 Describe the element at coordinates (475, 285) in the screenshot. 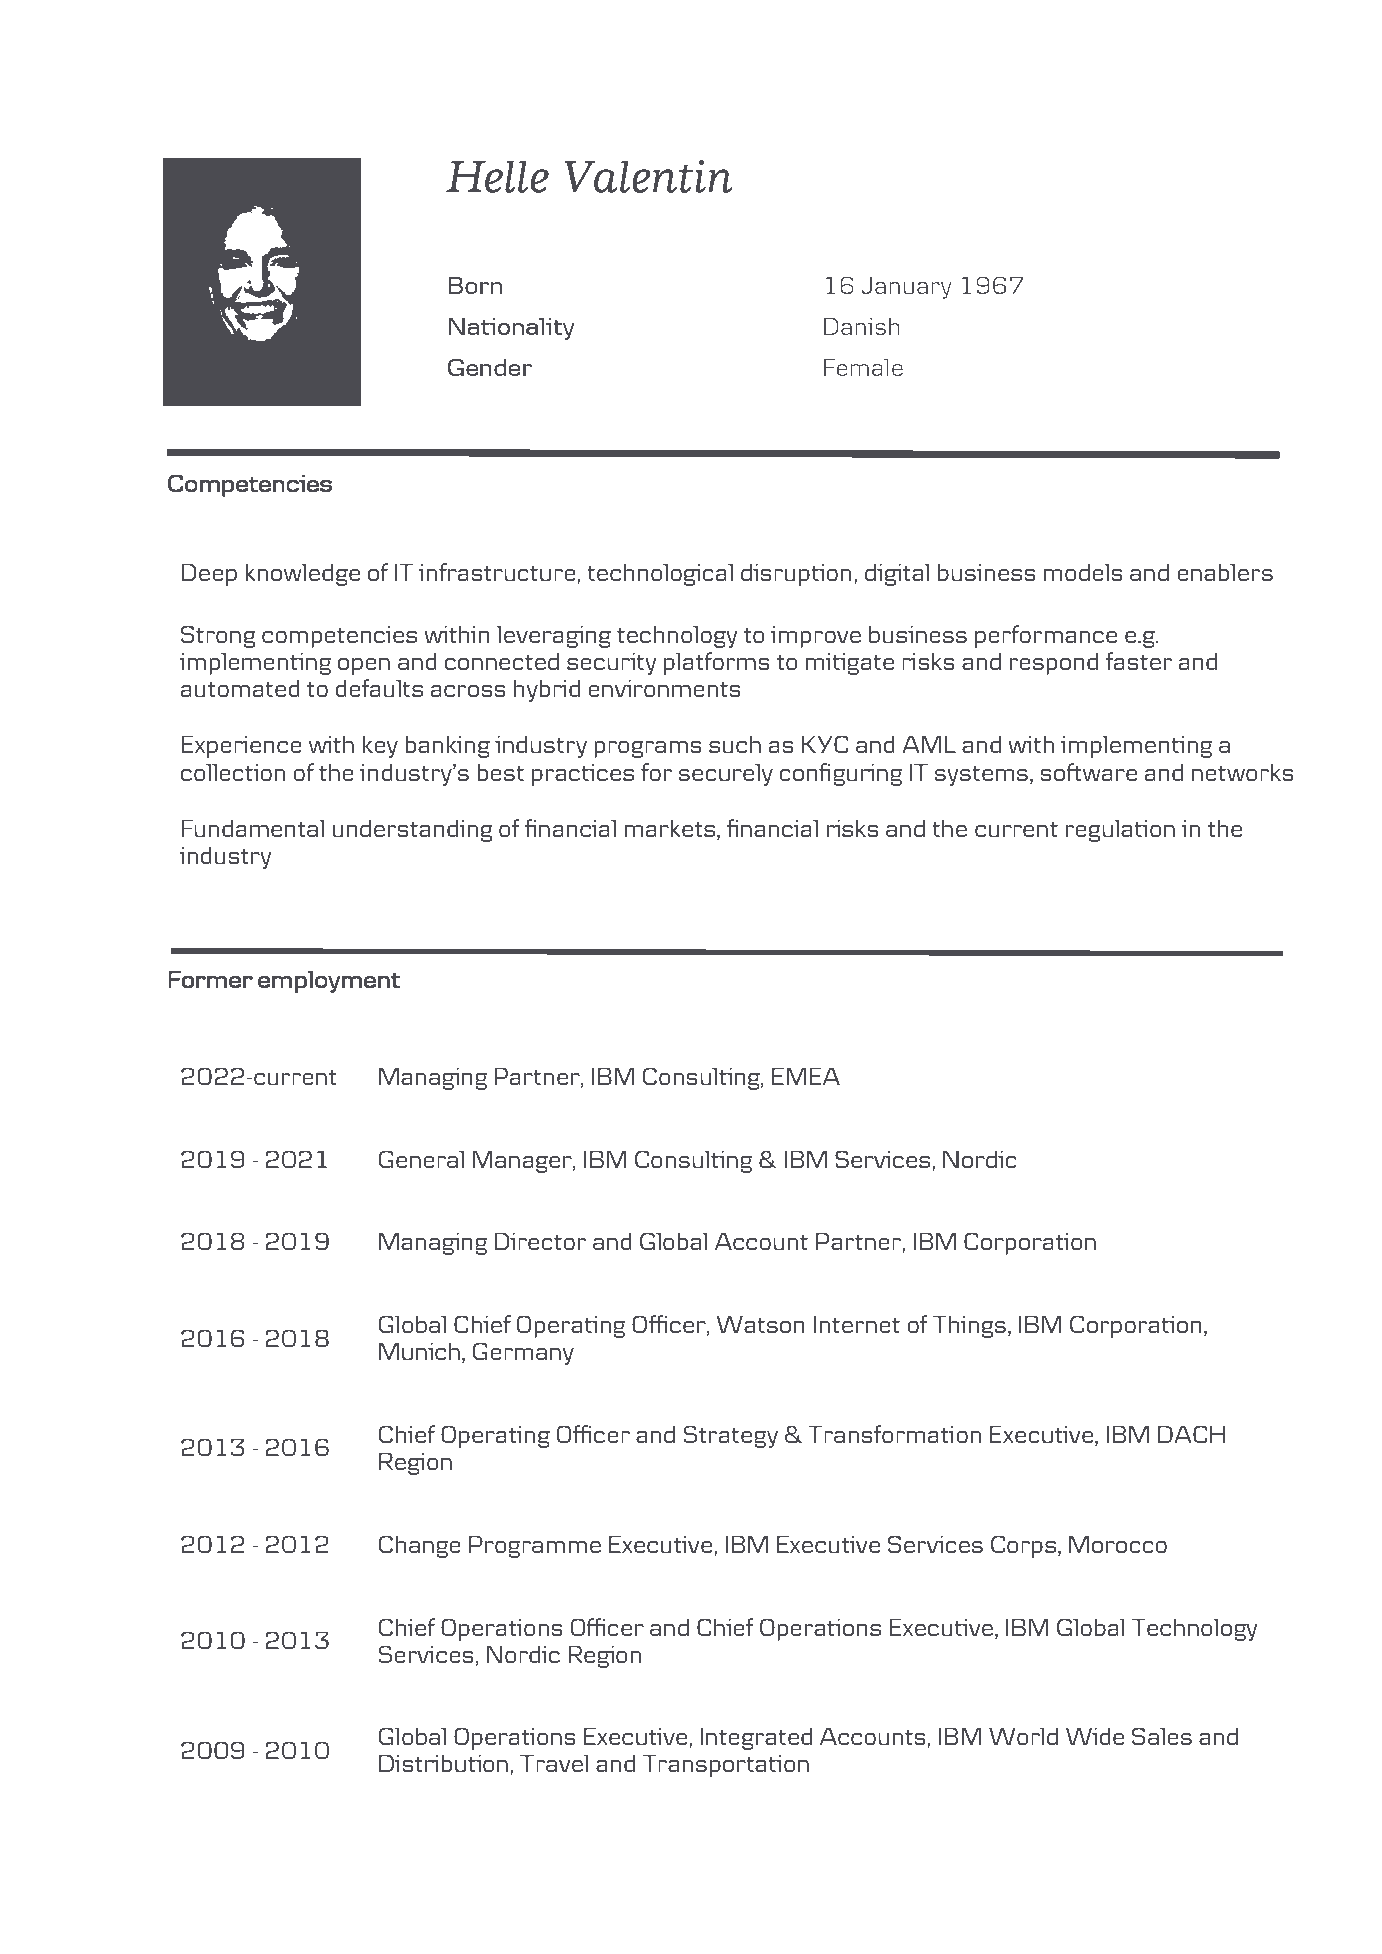

I see `Born` at that location.
